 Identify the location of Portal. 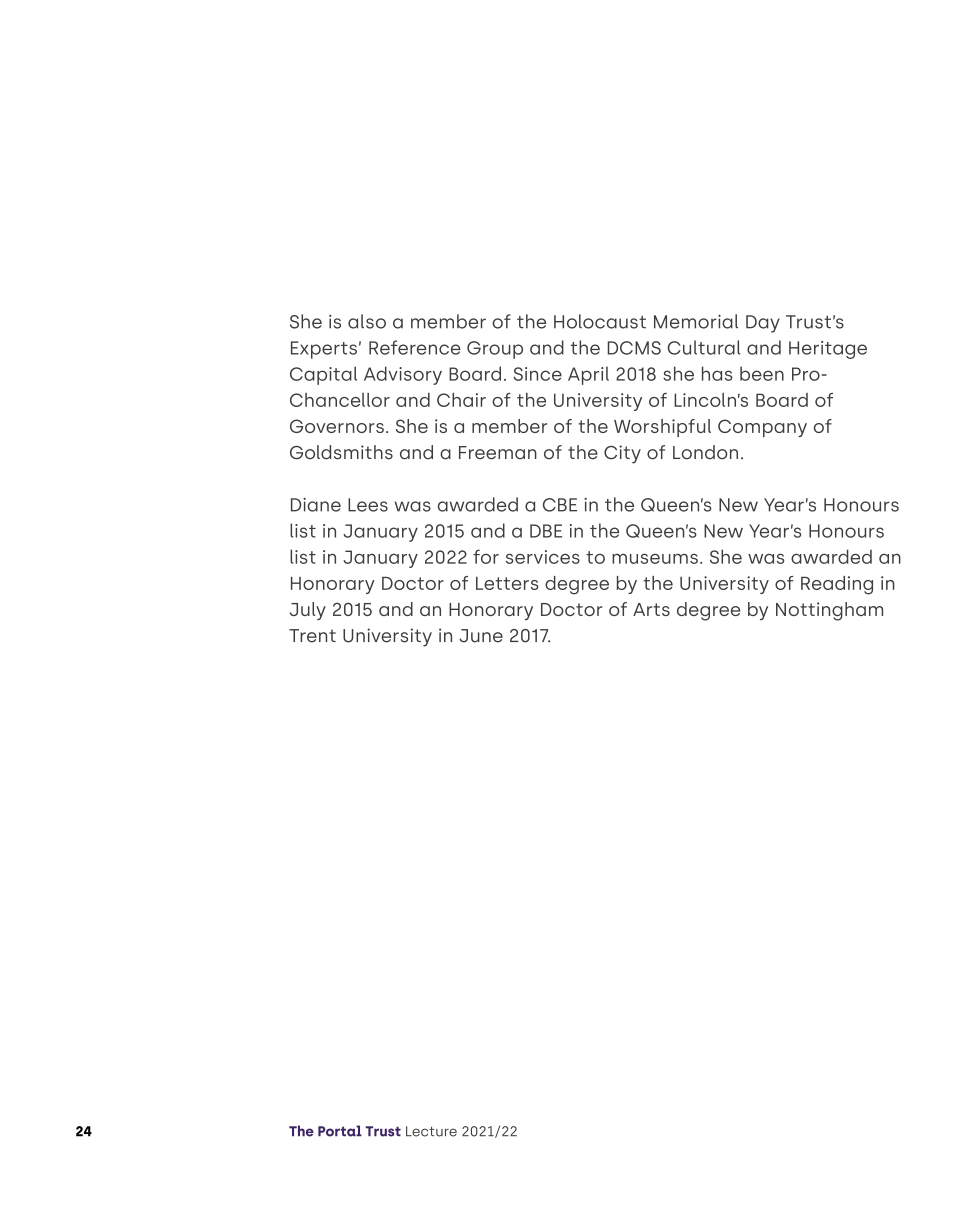
(340, 1131).
